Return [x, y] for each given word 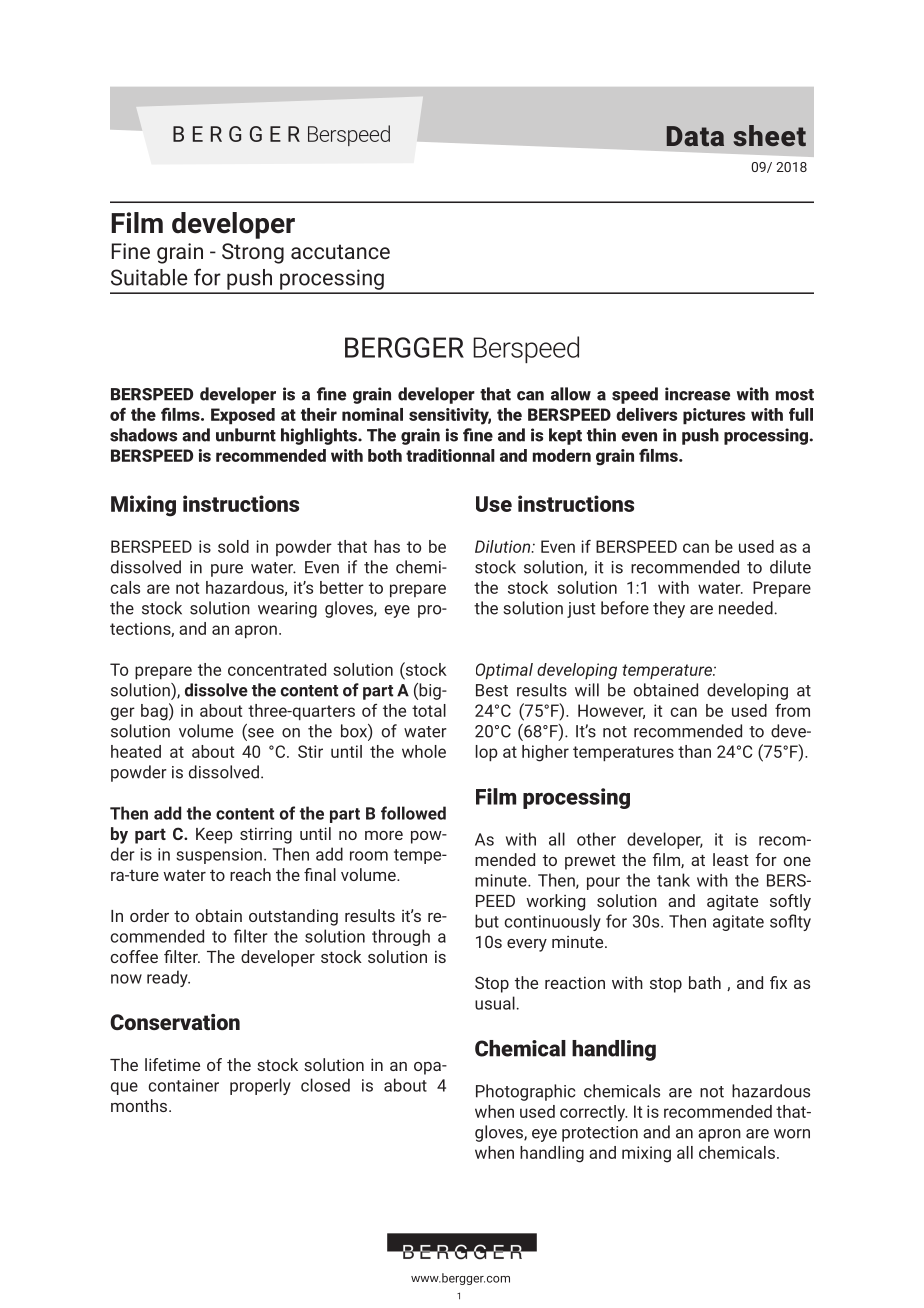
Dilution [504, 546]
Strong [253, 253]
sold [233, 546]
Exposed [243, 416]
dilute [790, 567]
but [487, 921]
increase [697, 394]
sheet [769, 135]
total [429, 710]
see [260, 734]
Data [695, 136]
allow [571, 394]
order [149, 915]
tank [673, 880]
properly [260, 1086]
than [694, 751]
